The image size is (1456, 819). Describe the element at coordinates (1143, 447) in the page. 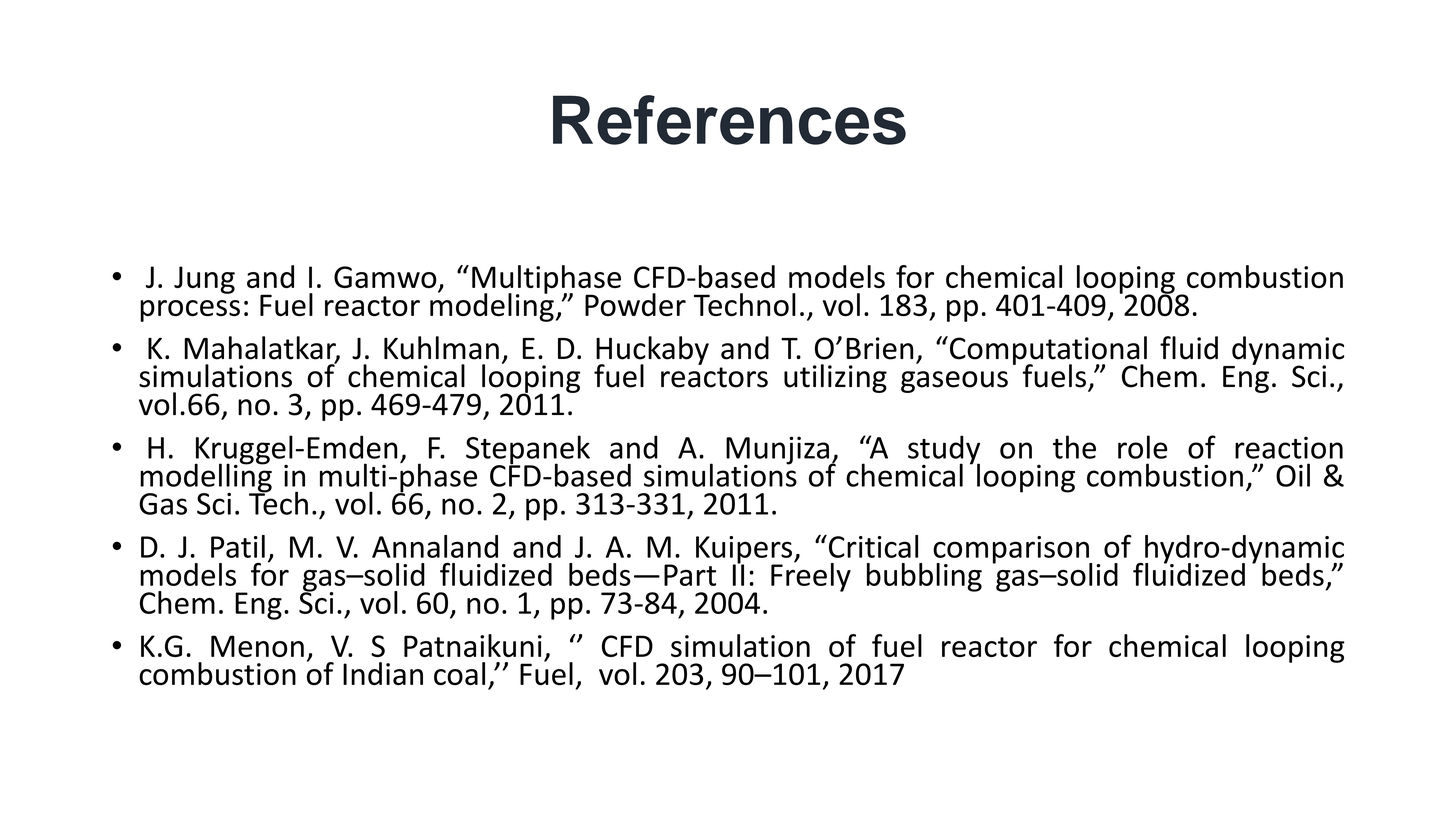

I see `role` at that location.
